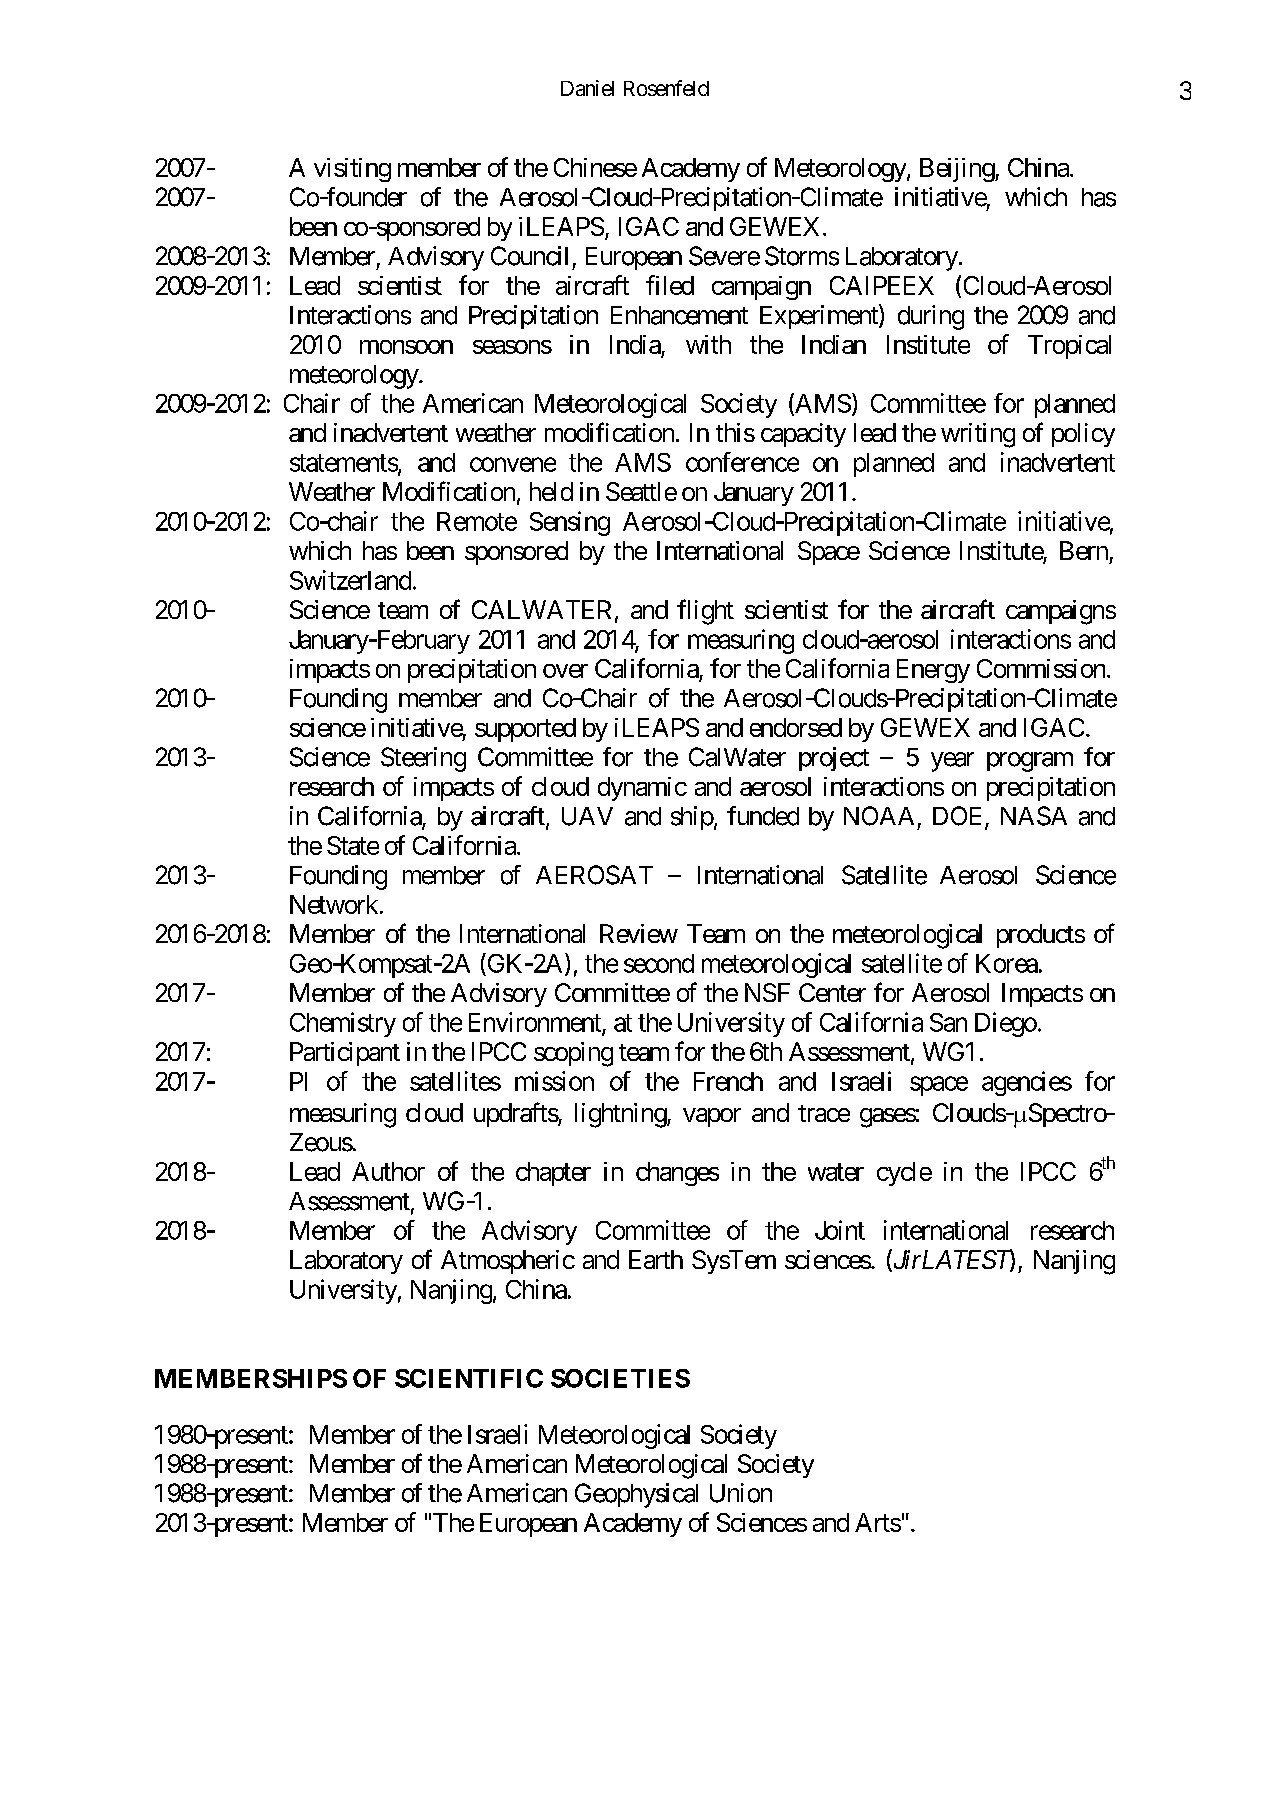 The image size is (1268, 1796). I want to click on Switzerland, so click(350, 580).
